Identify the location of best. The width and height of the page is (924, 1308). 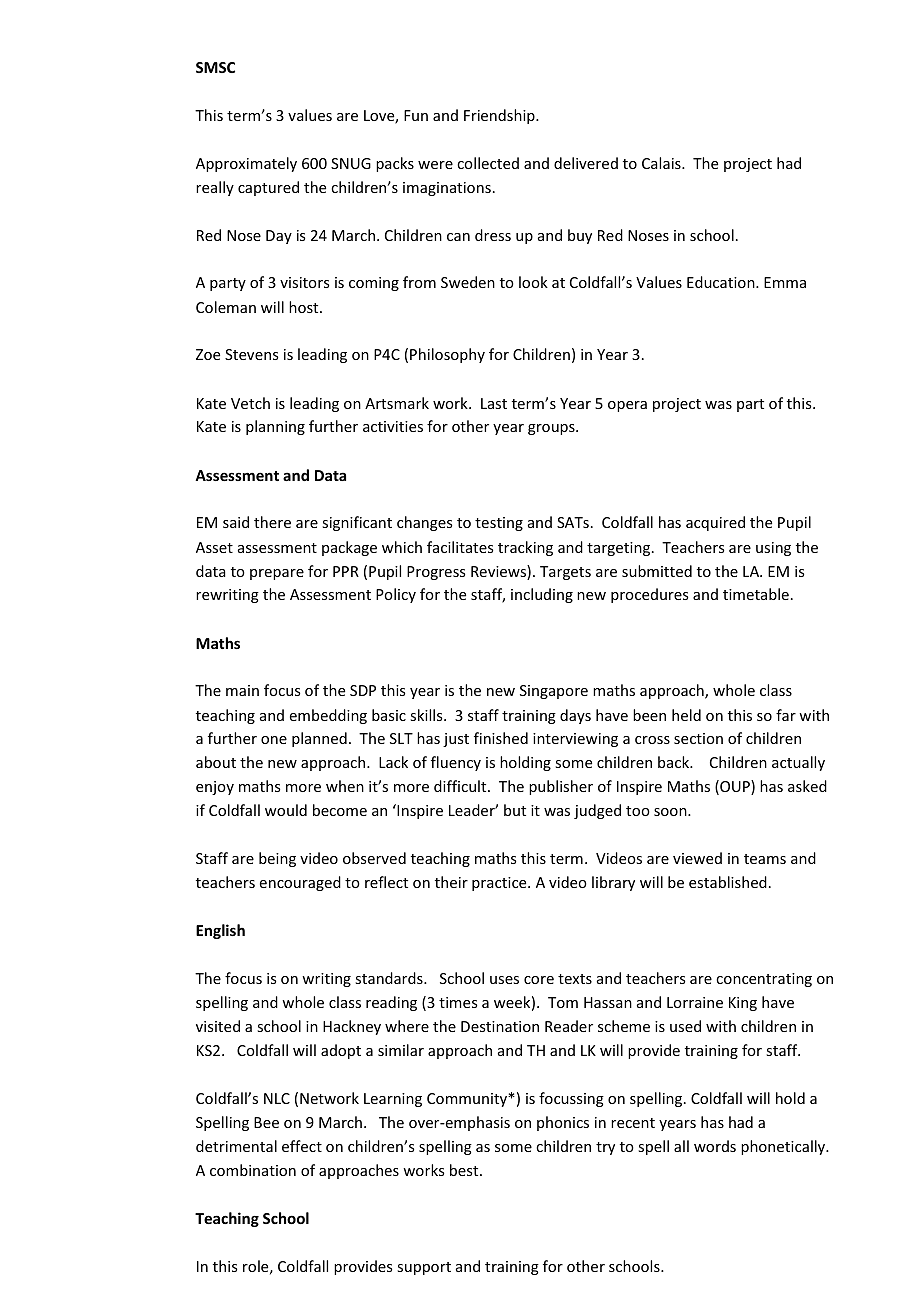
(465, 1170).
